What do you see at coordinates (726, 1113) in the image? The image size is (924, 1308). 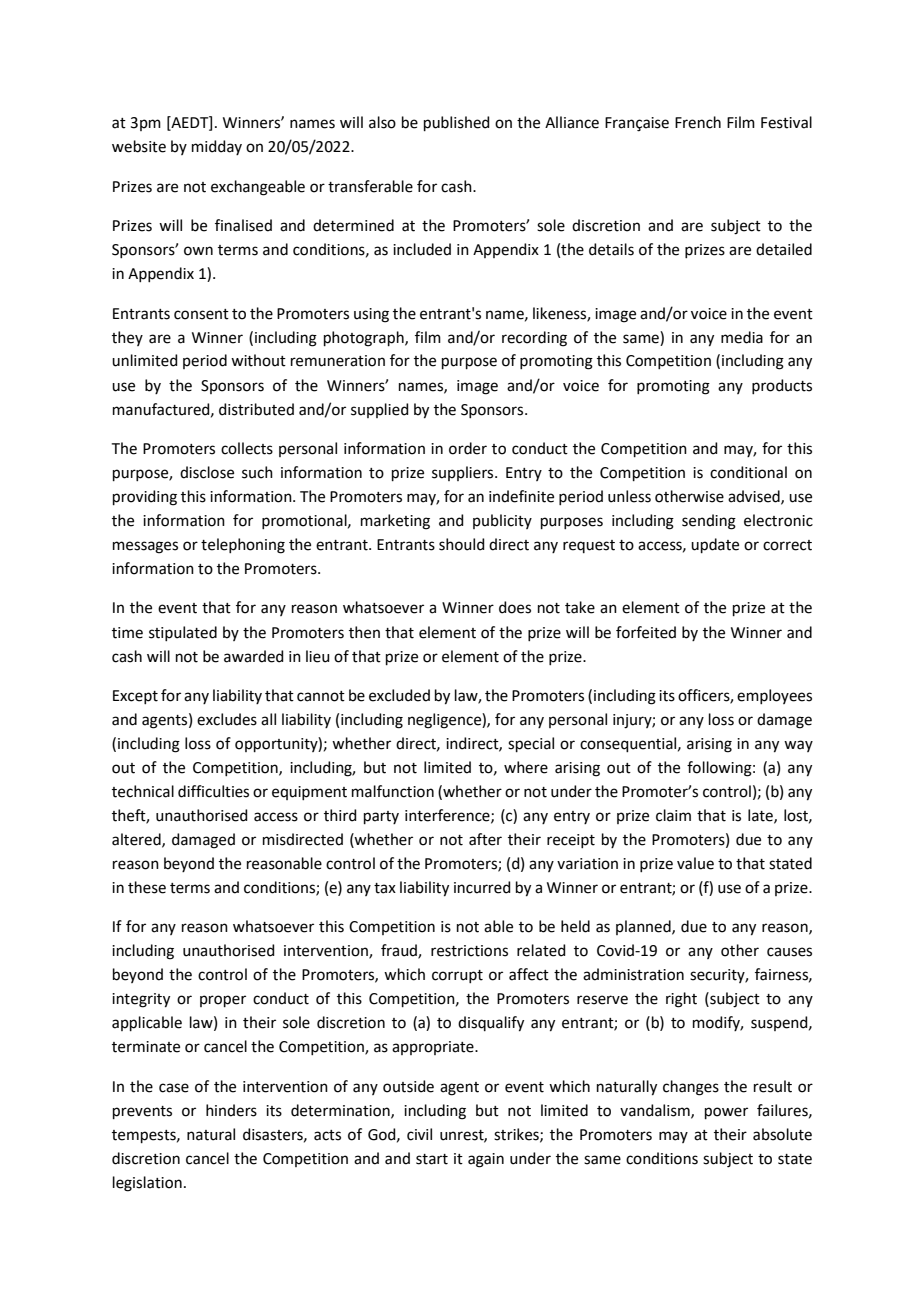 I see `power` at bounding box center [726, 1113].
